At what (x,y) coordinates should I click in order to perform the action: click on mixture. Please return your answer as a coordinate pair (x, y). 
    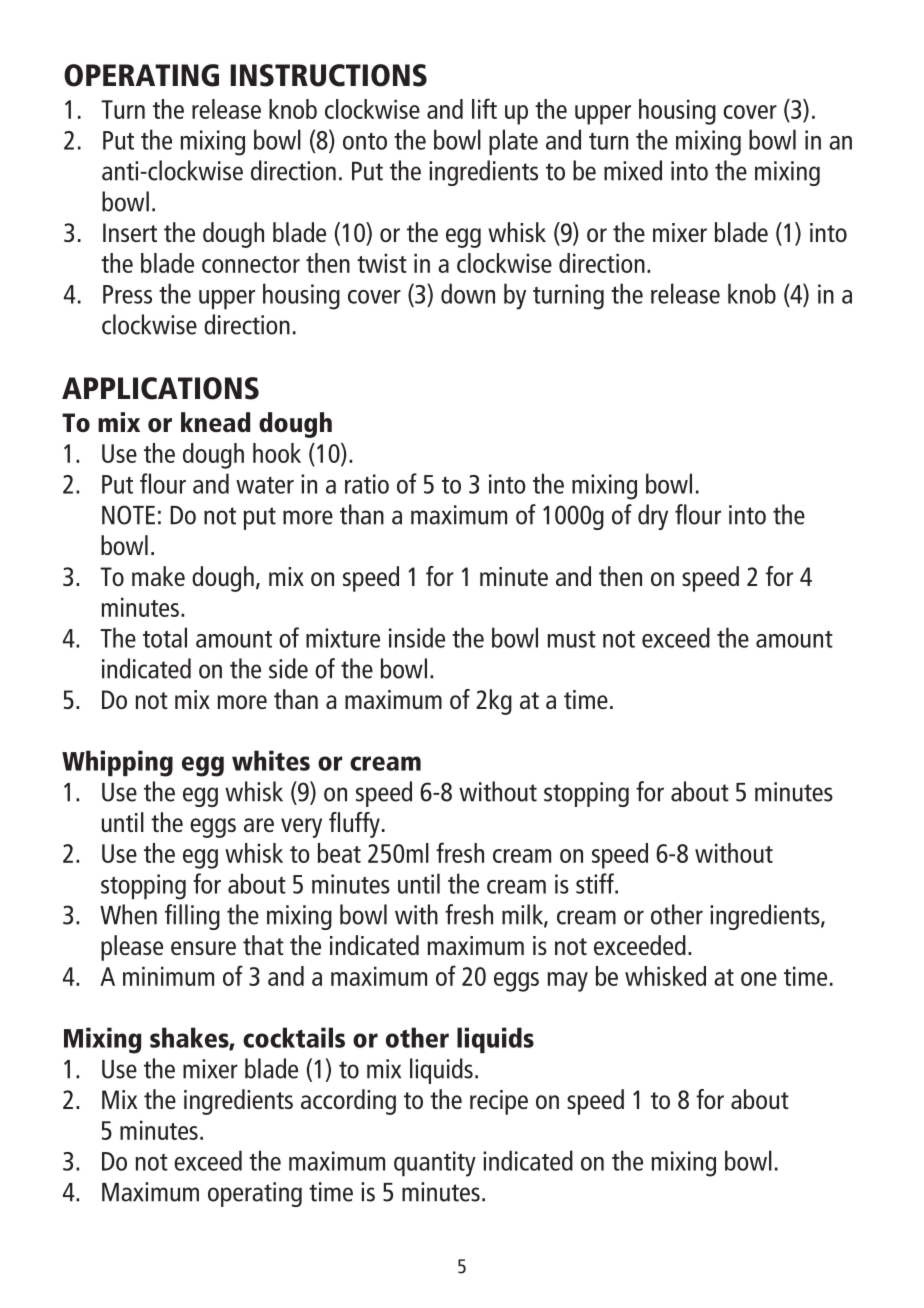
    Looking at the image, I should click on (343, 638).
